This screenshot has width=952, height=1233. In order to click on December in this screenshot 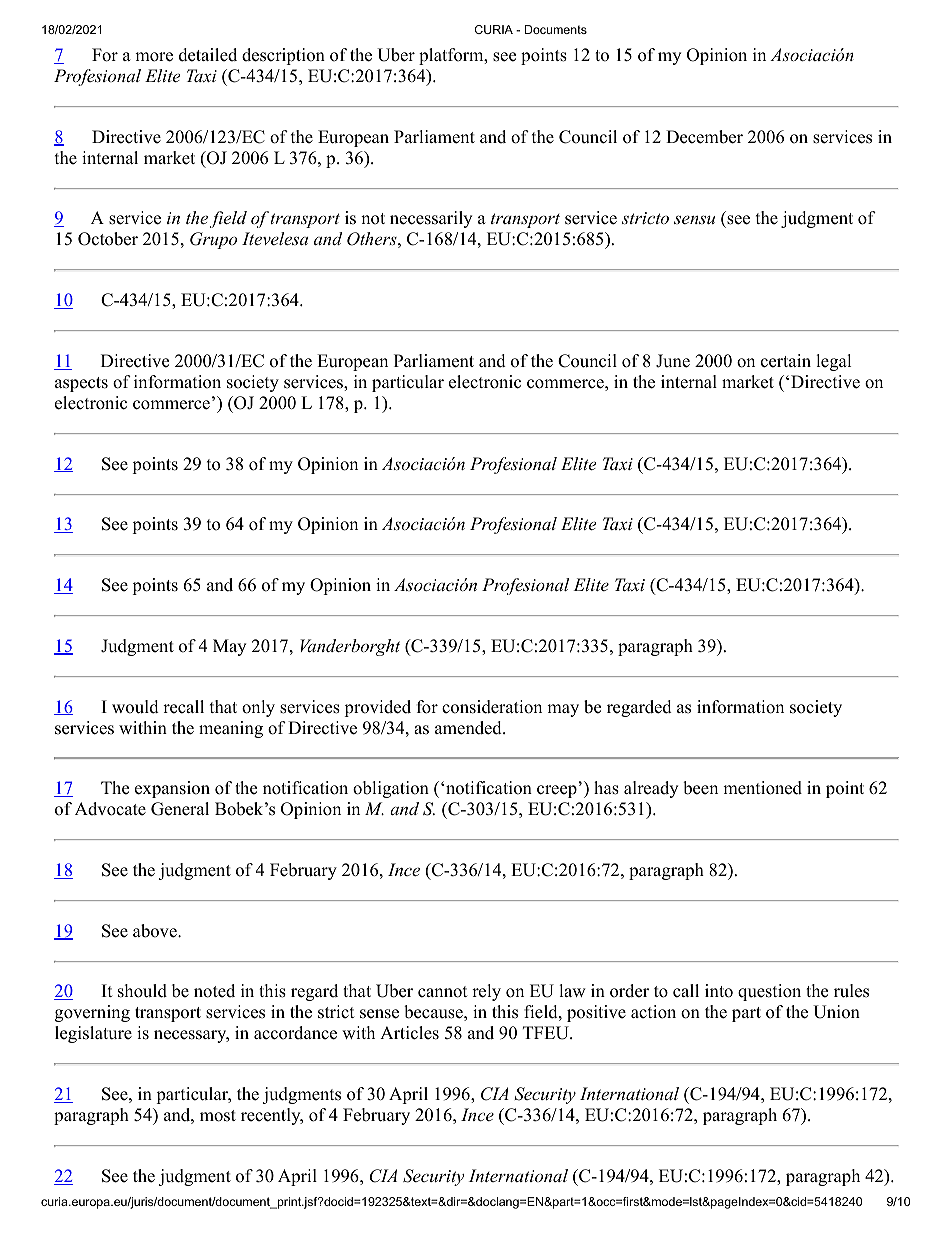, I will do `click(704, 137)`.
